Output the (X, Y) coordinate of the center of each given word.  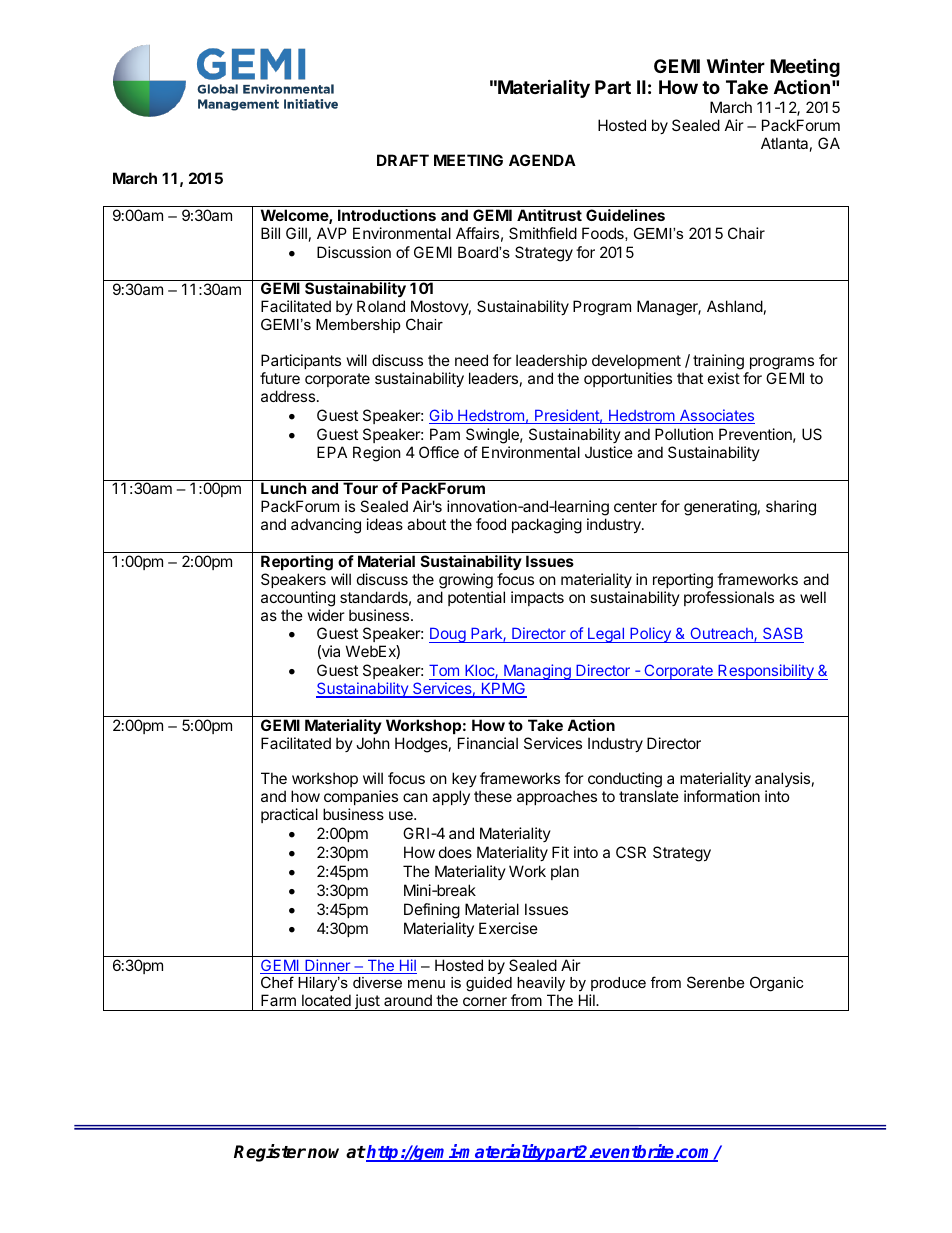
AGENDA (542, 160)
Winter (736, 65)
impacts (537, 598)
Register (270, 1153)
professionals (729, 598)
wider (326, 615)
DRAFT (403, 160)
